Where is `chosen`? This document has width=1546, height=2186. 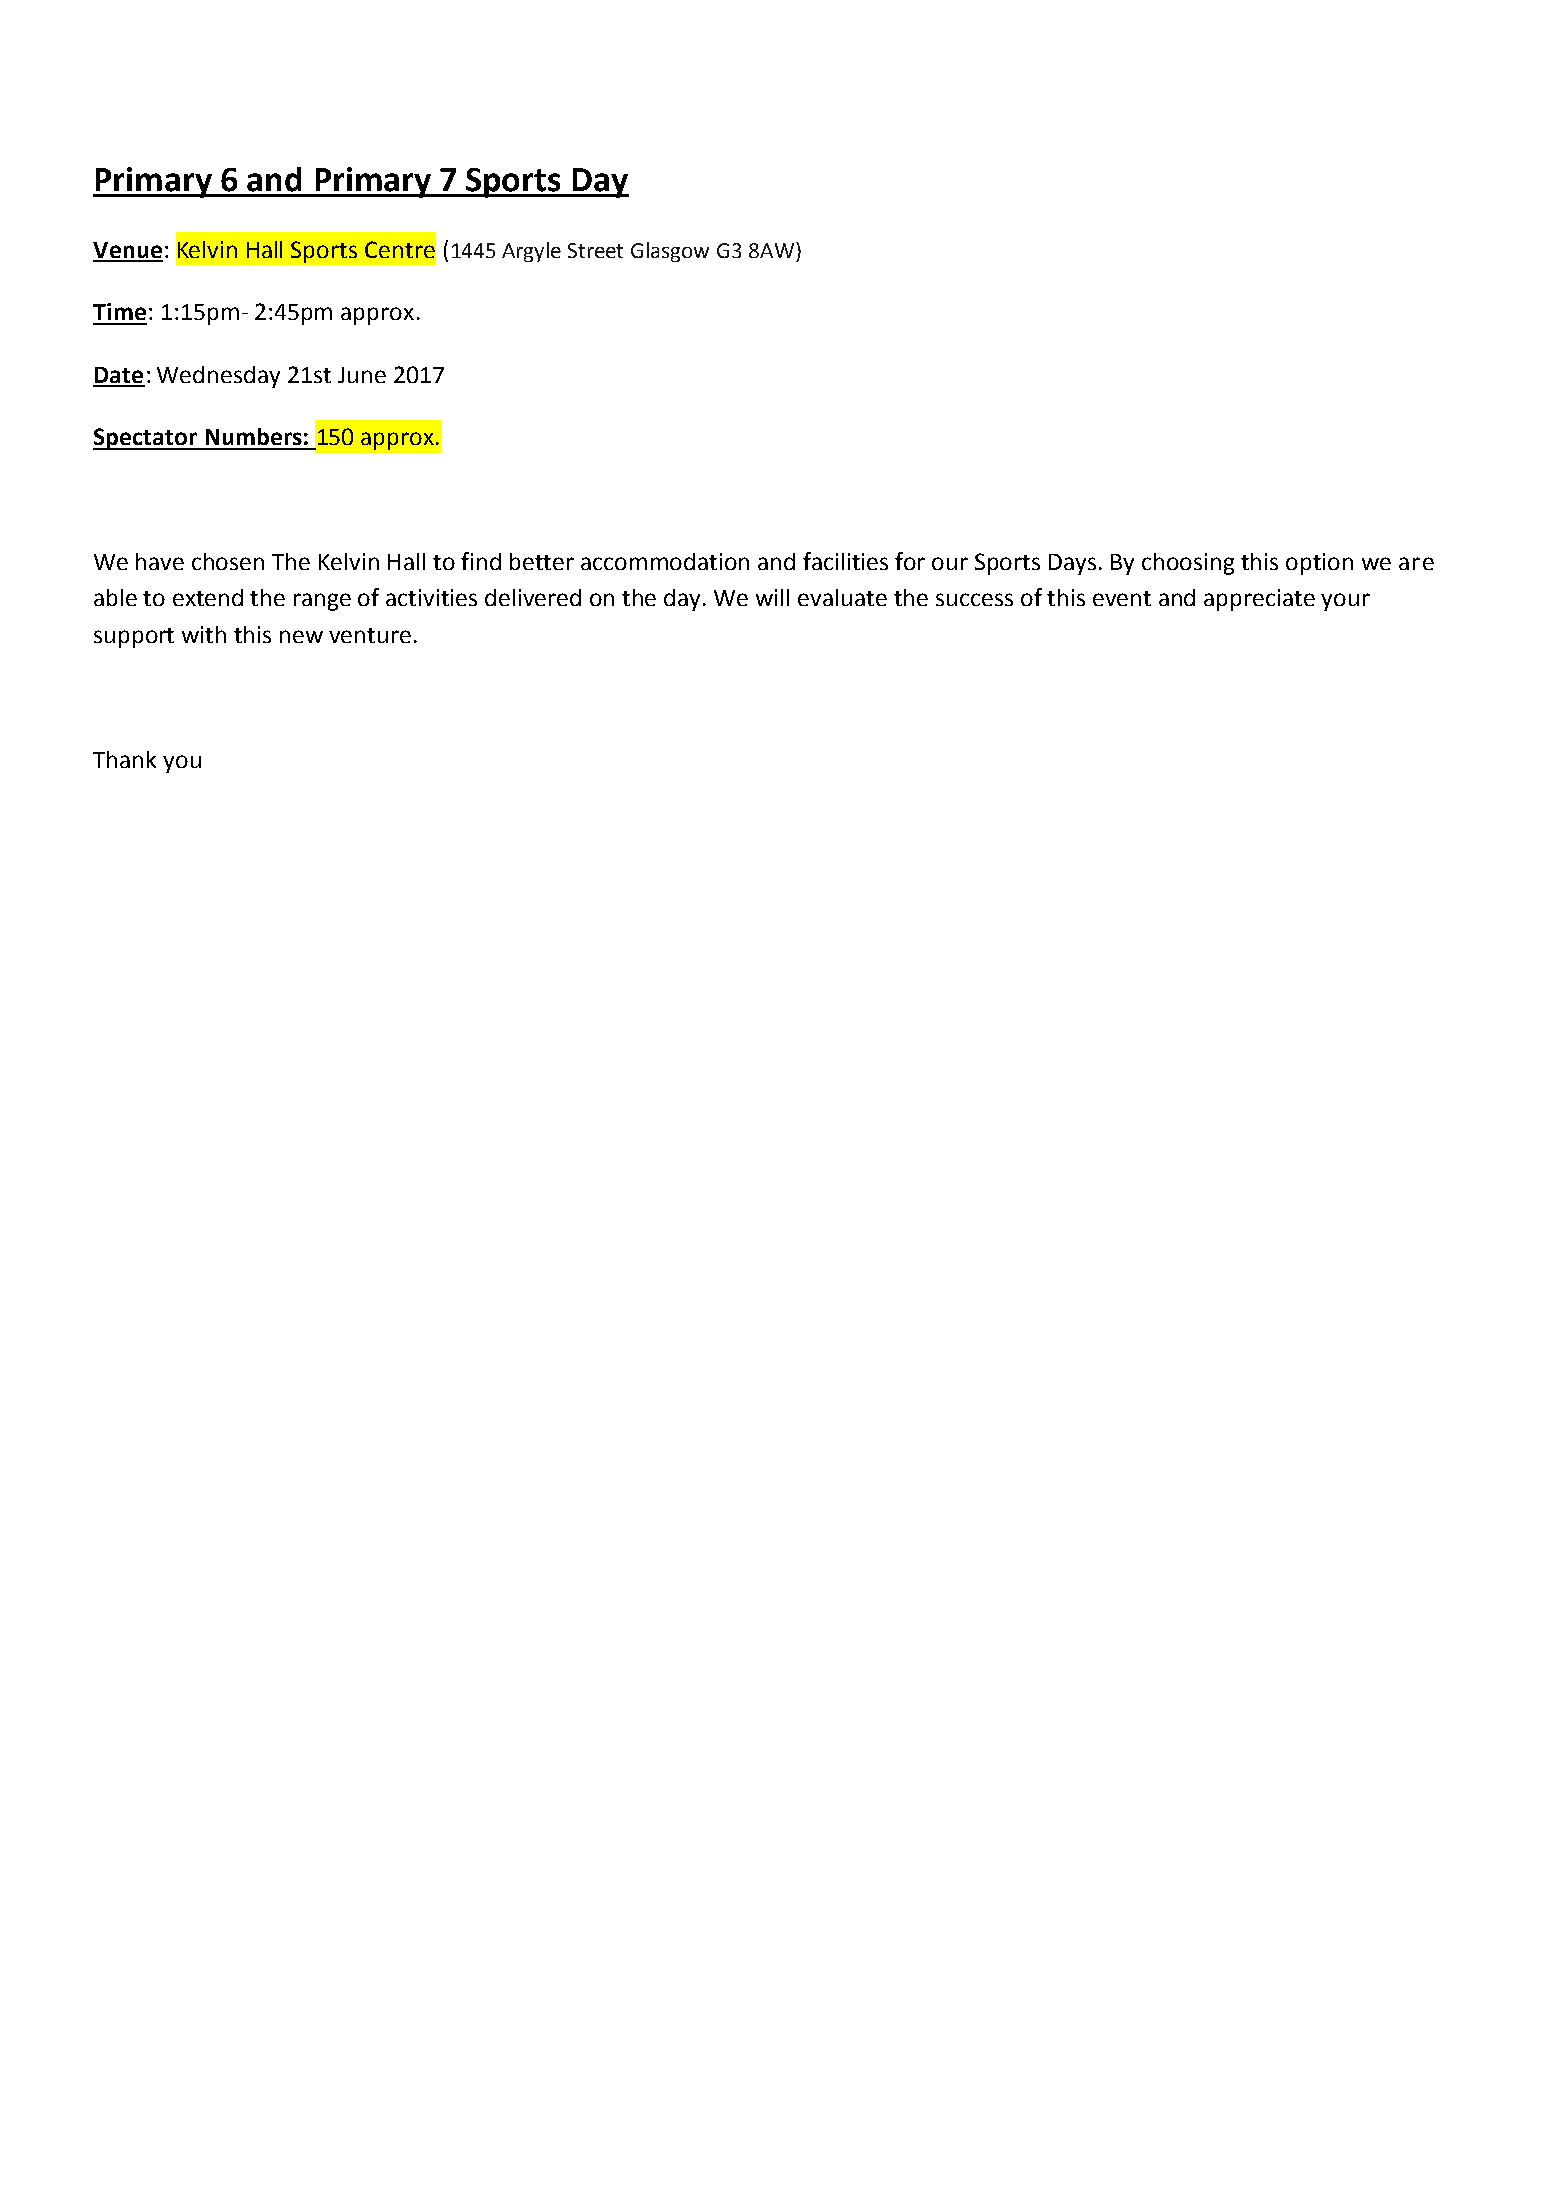
chosen is located at coordinates (228, 561).
